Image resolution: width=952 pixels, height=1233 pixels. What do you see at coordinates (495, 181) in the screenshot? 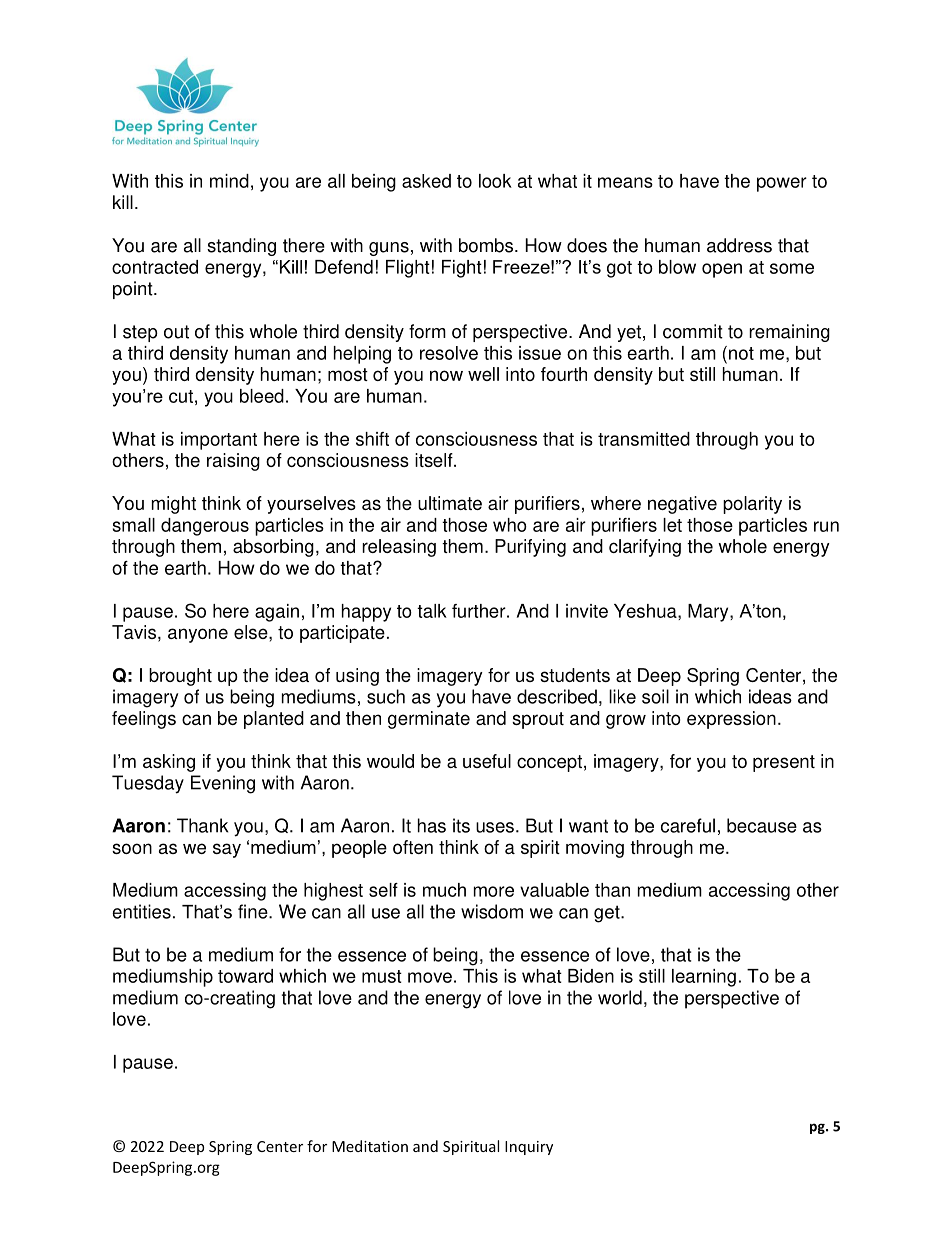
I see `look` at bounding box center [495, 181].
